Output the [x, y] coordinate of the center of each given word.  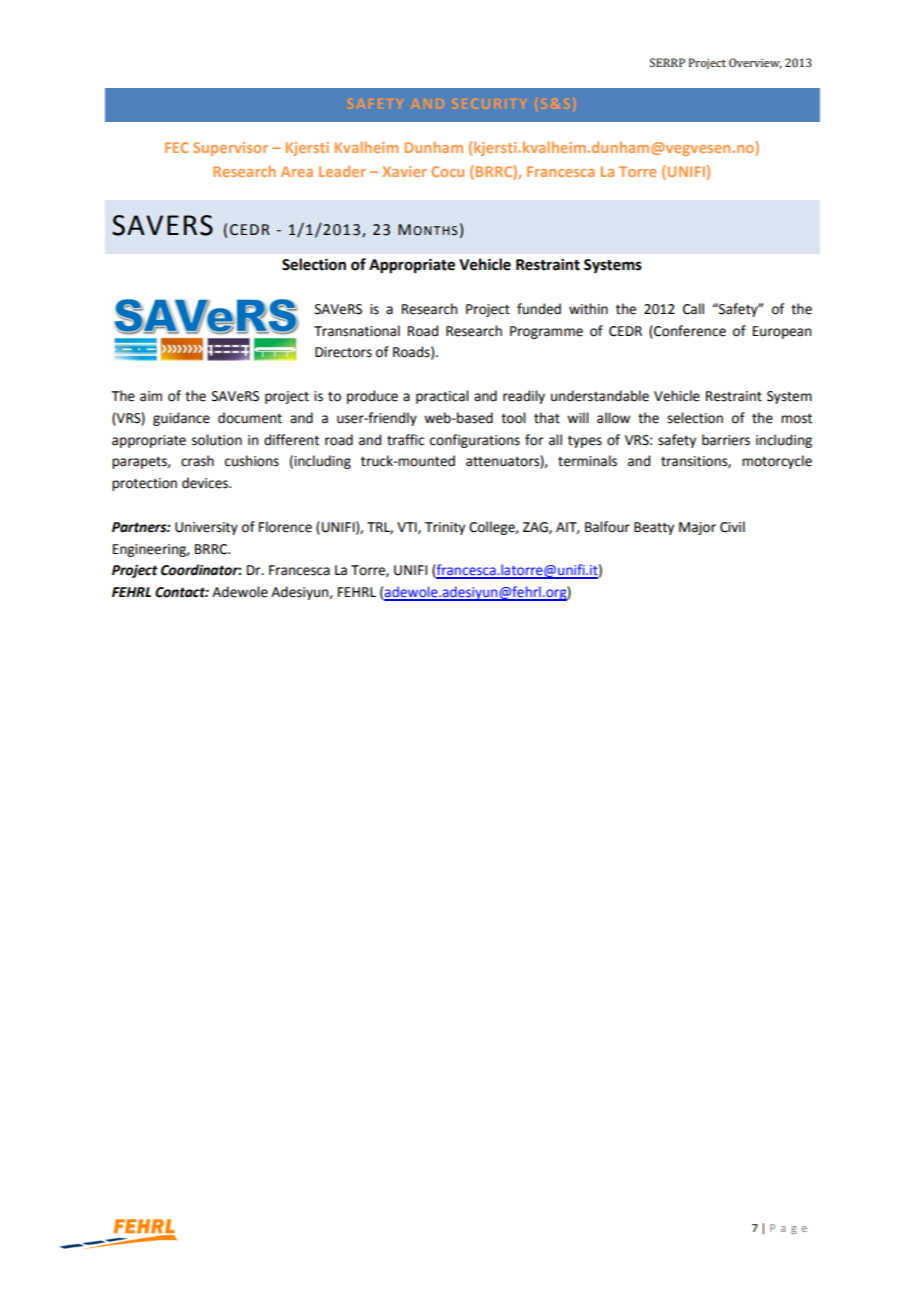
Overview [755, 63]
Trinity [445, 528]
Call [693, 309]
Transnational [357, 331]
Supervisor [230, 149]
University [206, 528]
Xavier [405, 171]
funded [539, 309]
